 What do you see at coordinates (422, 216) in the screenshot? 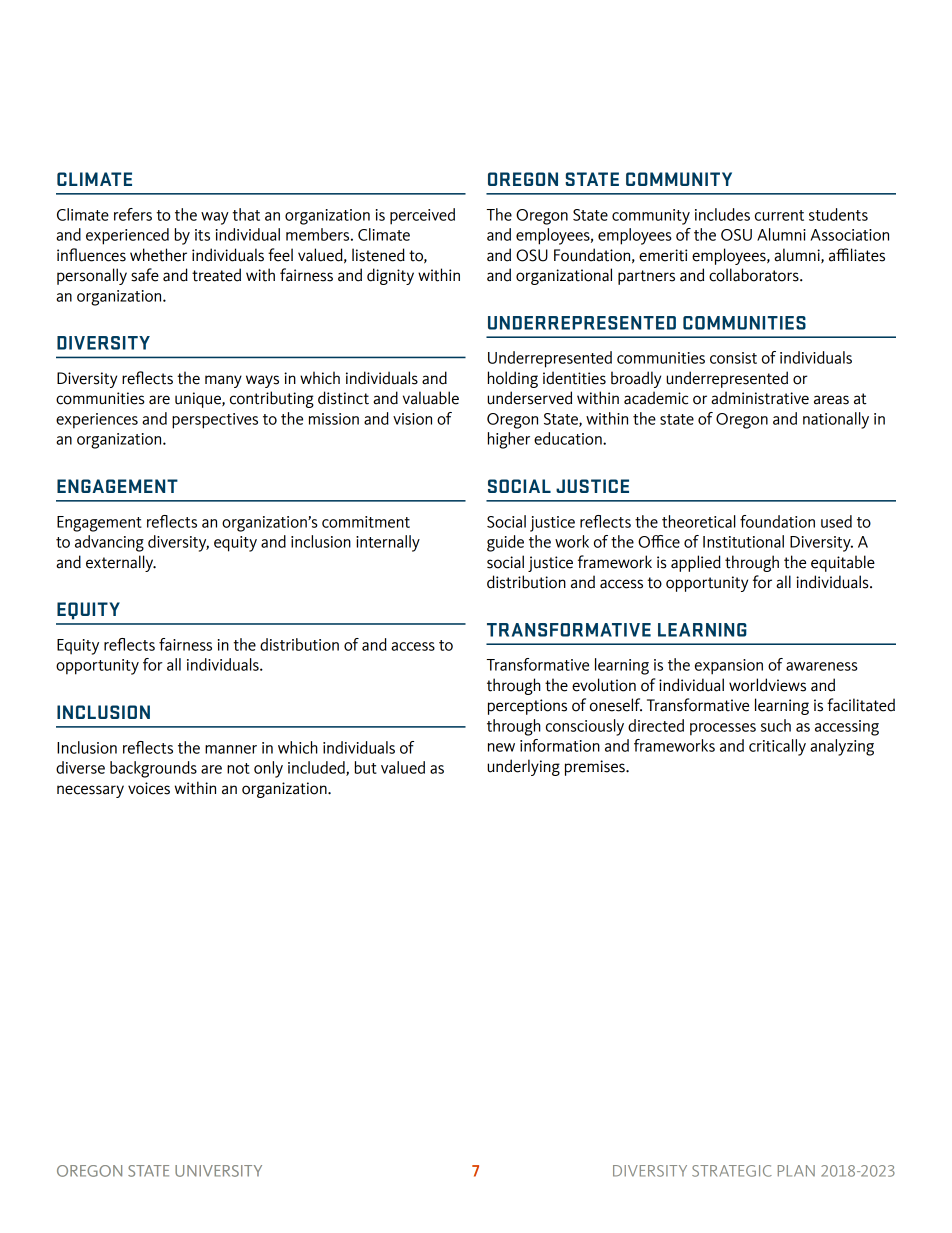
I see `perceived` at bounding box center [422, 216].
